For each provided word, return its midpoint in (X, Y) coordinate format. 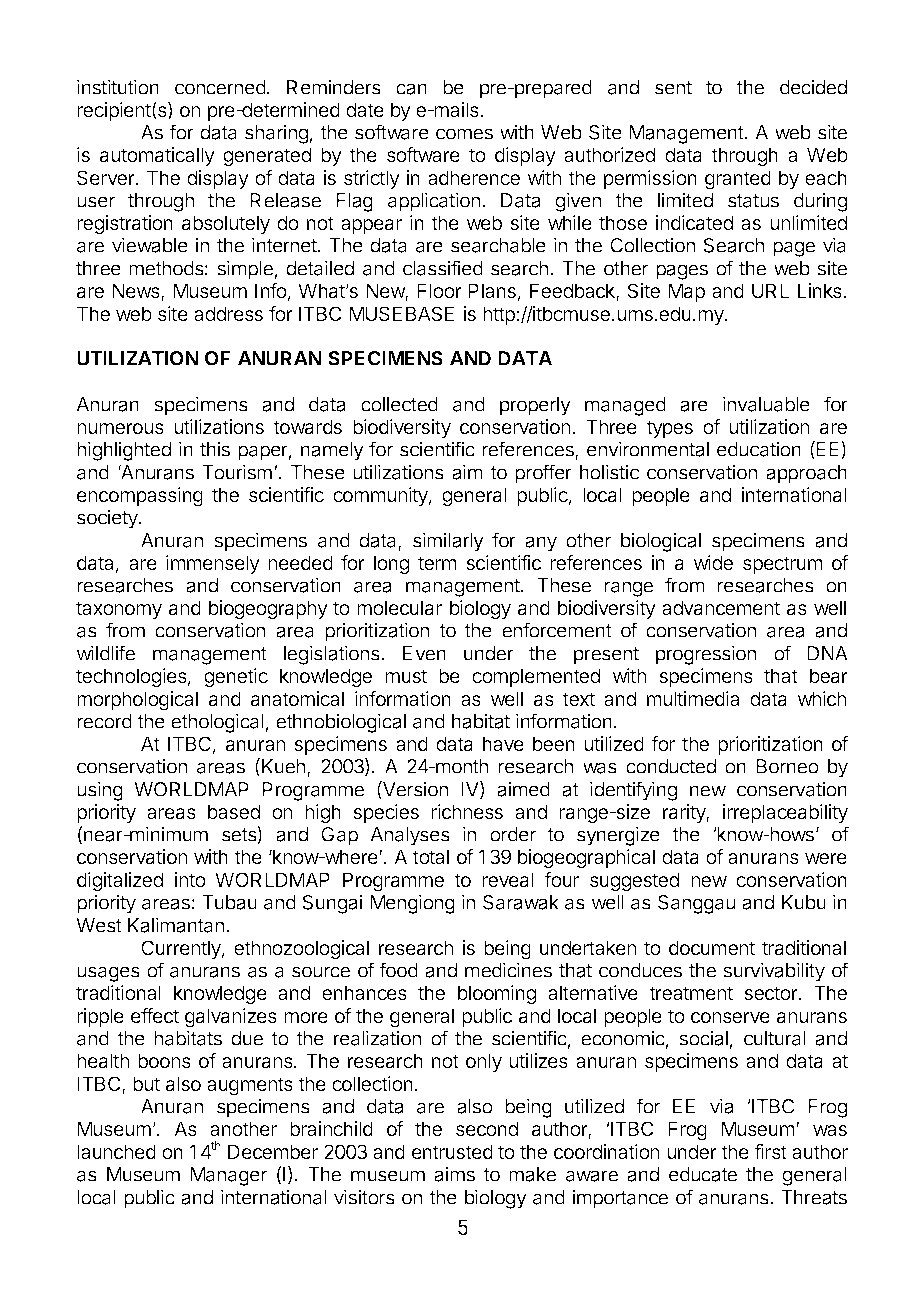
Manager (228, 1176)
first (770, 1151)
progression (706, 655)
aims (454, 1174)
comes (464, 134)
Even (424, 653)
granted (738, 180)
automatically (157, 156)
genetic (236, 678)
